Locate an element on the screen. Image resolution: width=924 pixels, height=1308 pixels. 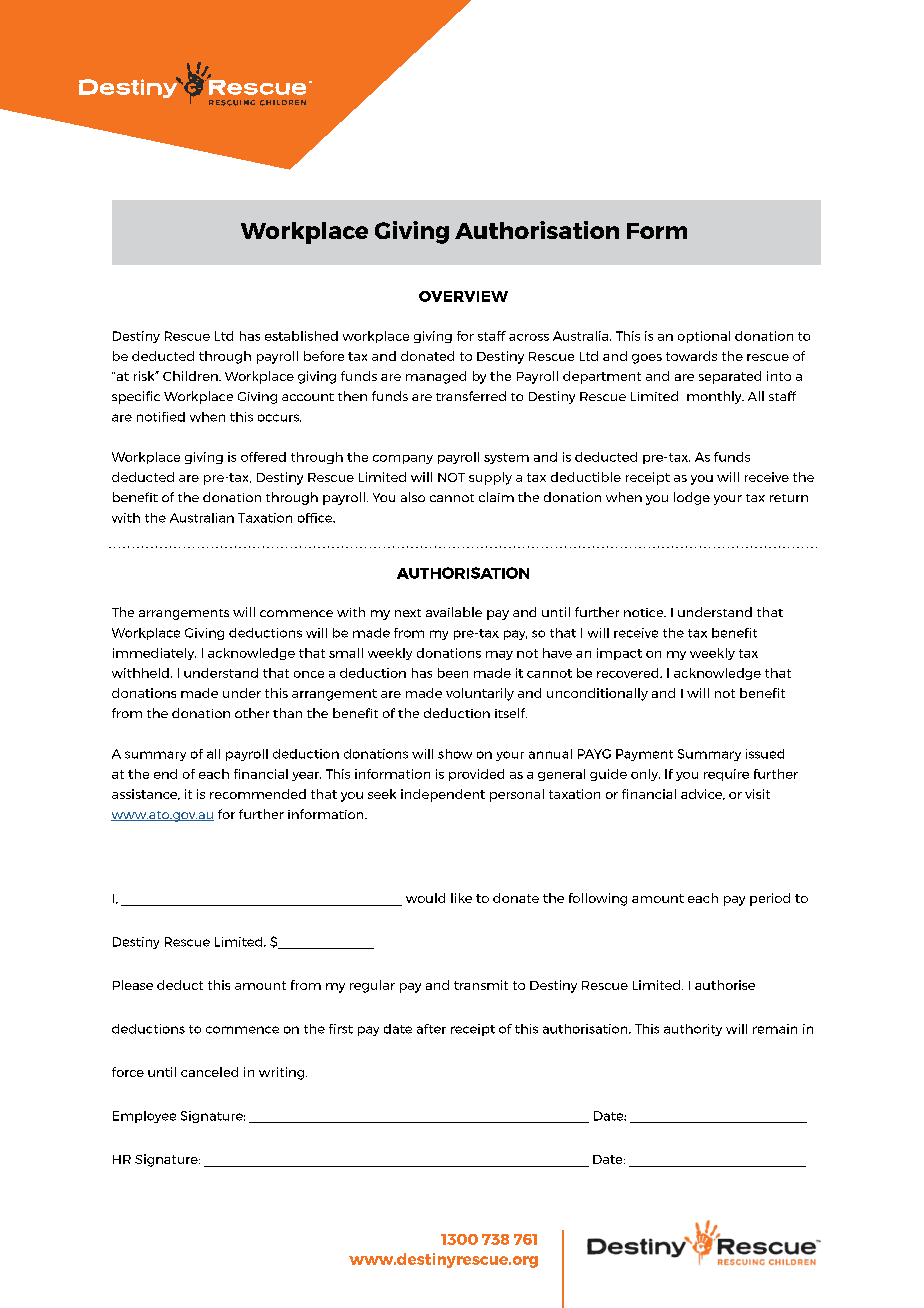
notice is located at coordinates (645, 612).
